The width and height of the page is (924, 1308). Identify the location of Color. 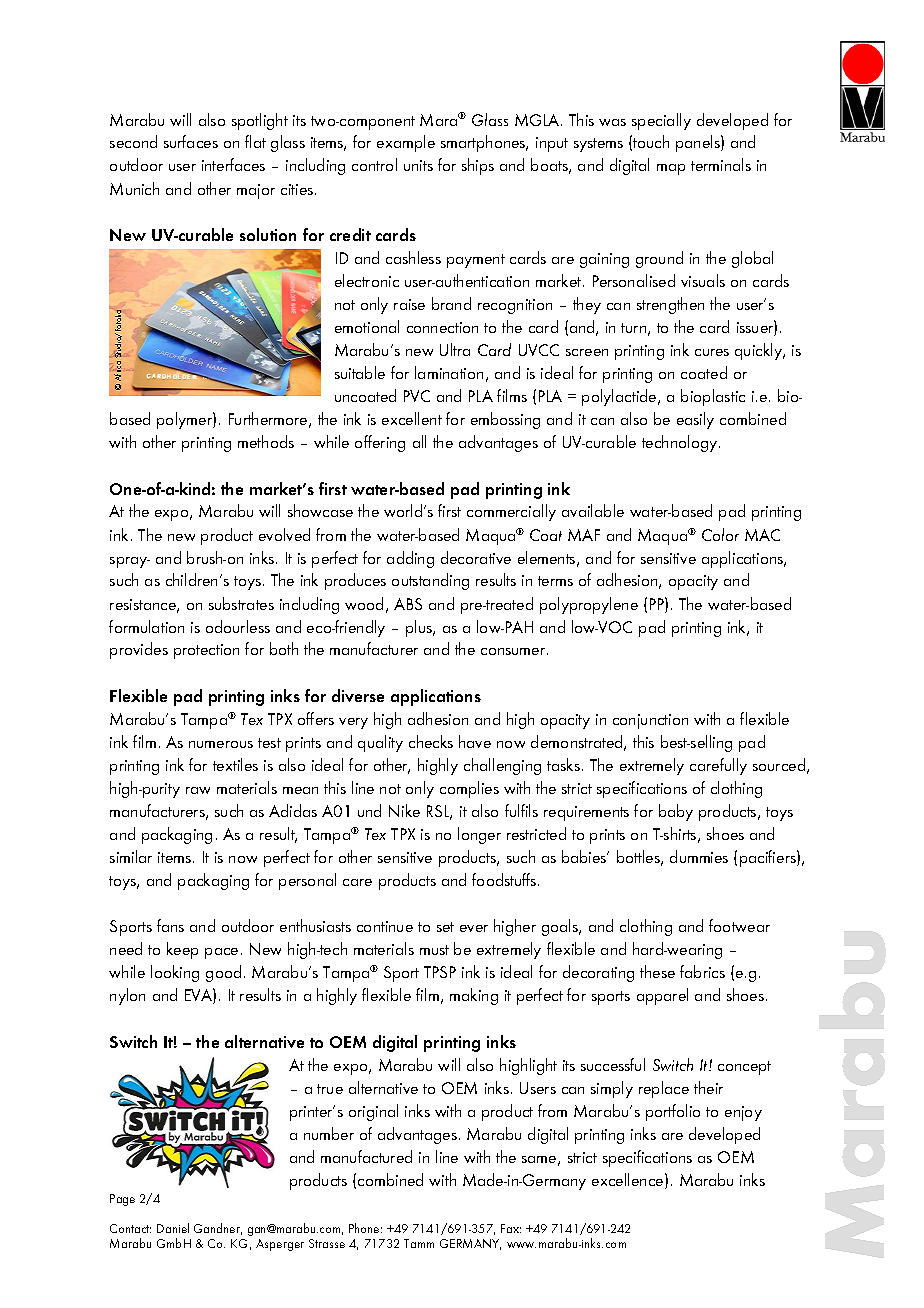
(720, 534).
